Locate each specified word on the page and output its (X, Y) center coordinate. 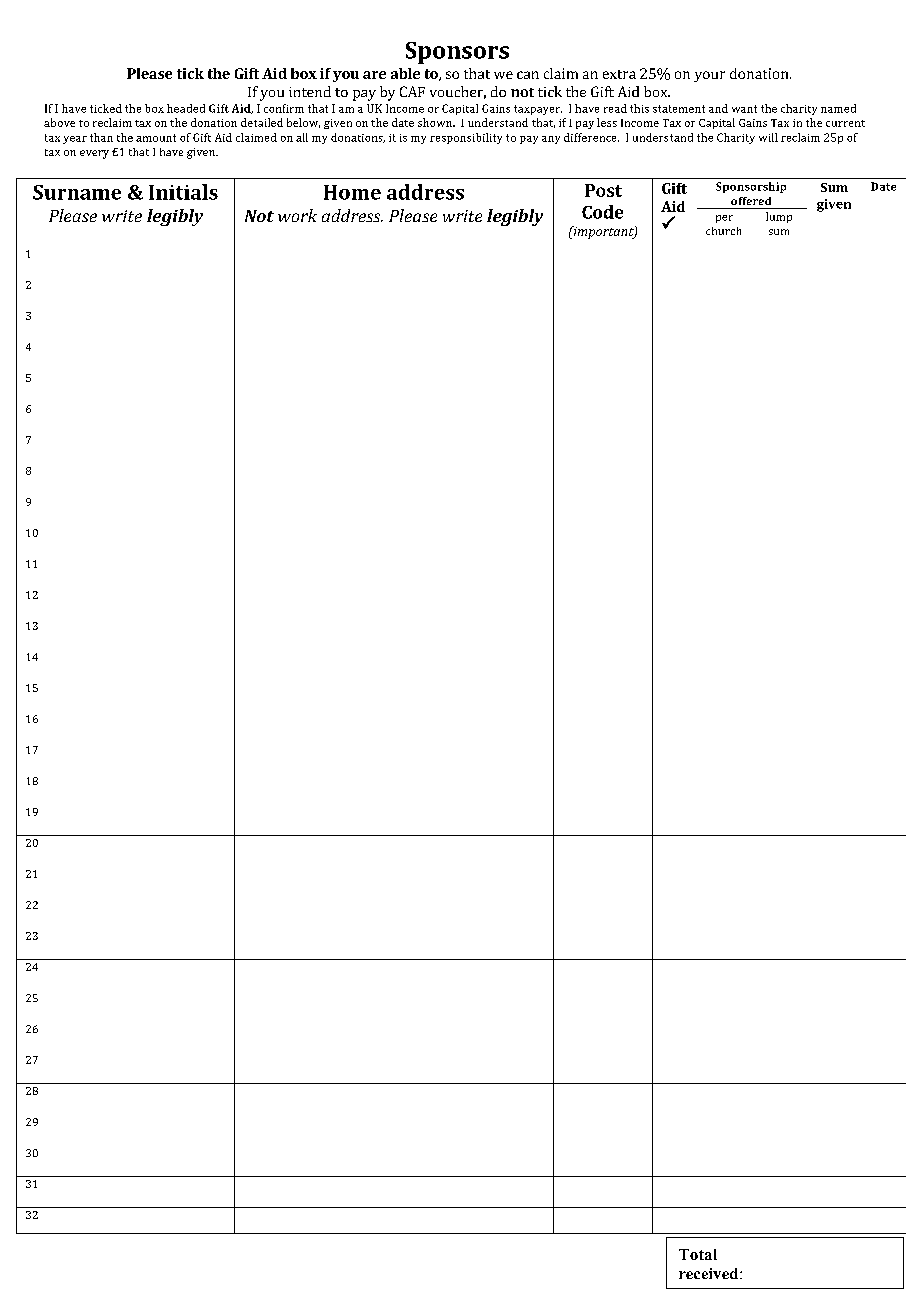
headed (186, 108)
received (710, 1273)
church (723, 231)
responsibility (466, 138)
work (297, 215)
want (744, 109)
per (724, 219)
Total (698, 1254)
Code (602, 212)
